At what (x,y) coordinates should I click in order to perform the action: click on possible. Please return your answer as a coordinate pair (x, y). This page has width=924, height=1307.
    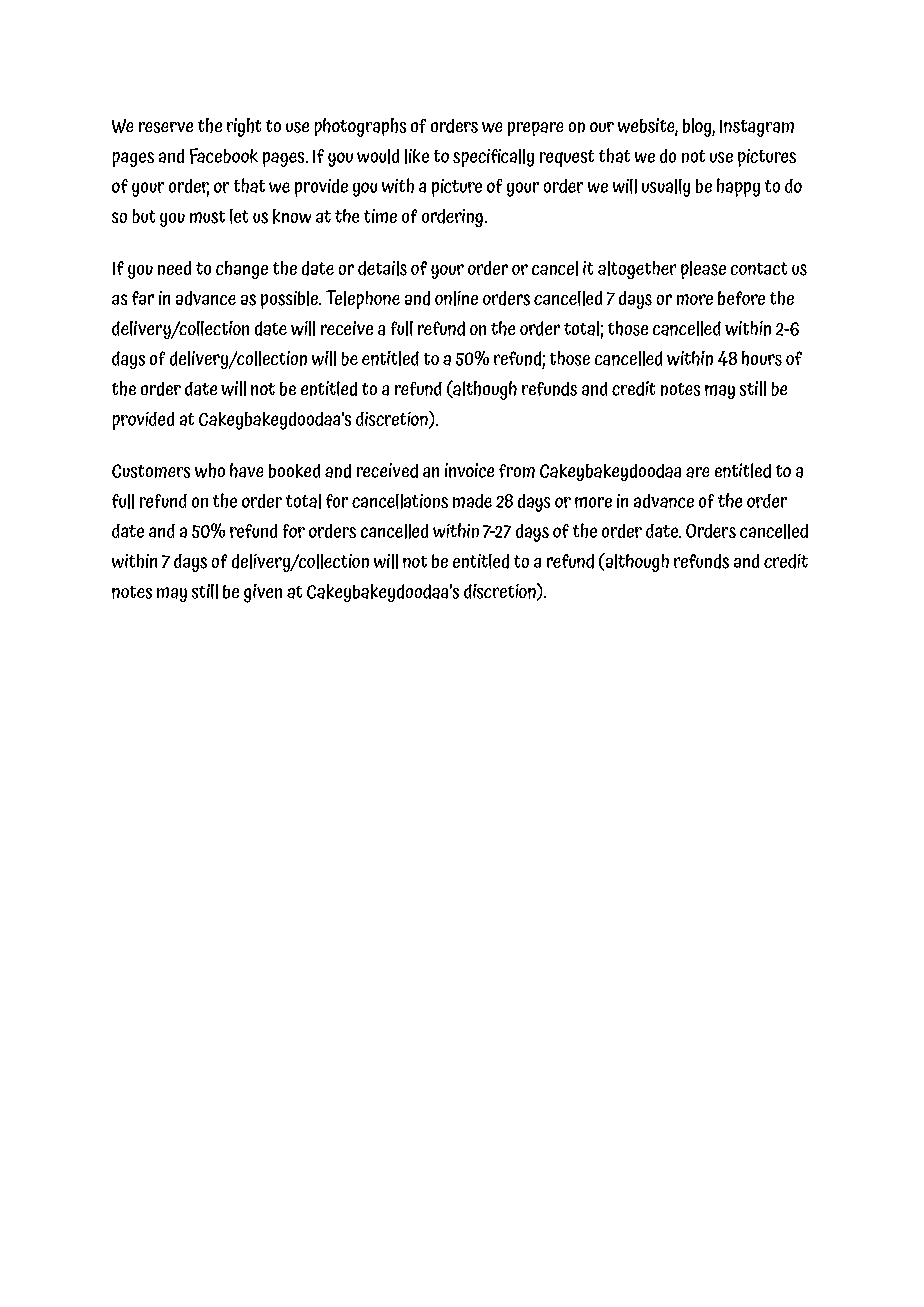
    Looking at the image, I should click on (290, 300).
